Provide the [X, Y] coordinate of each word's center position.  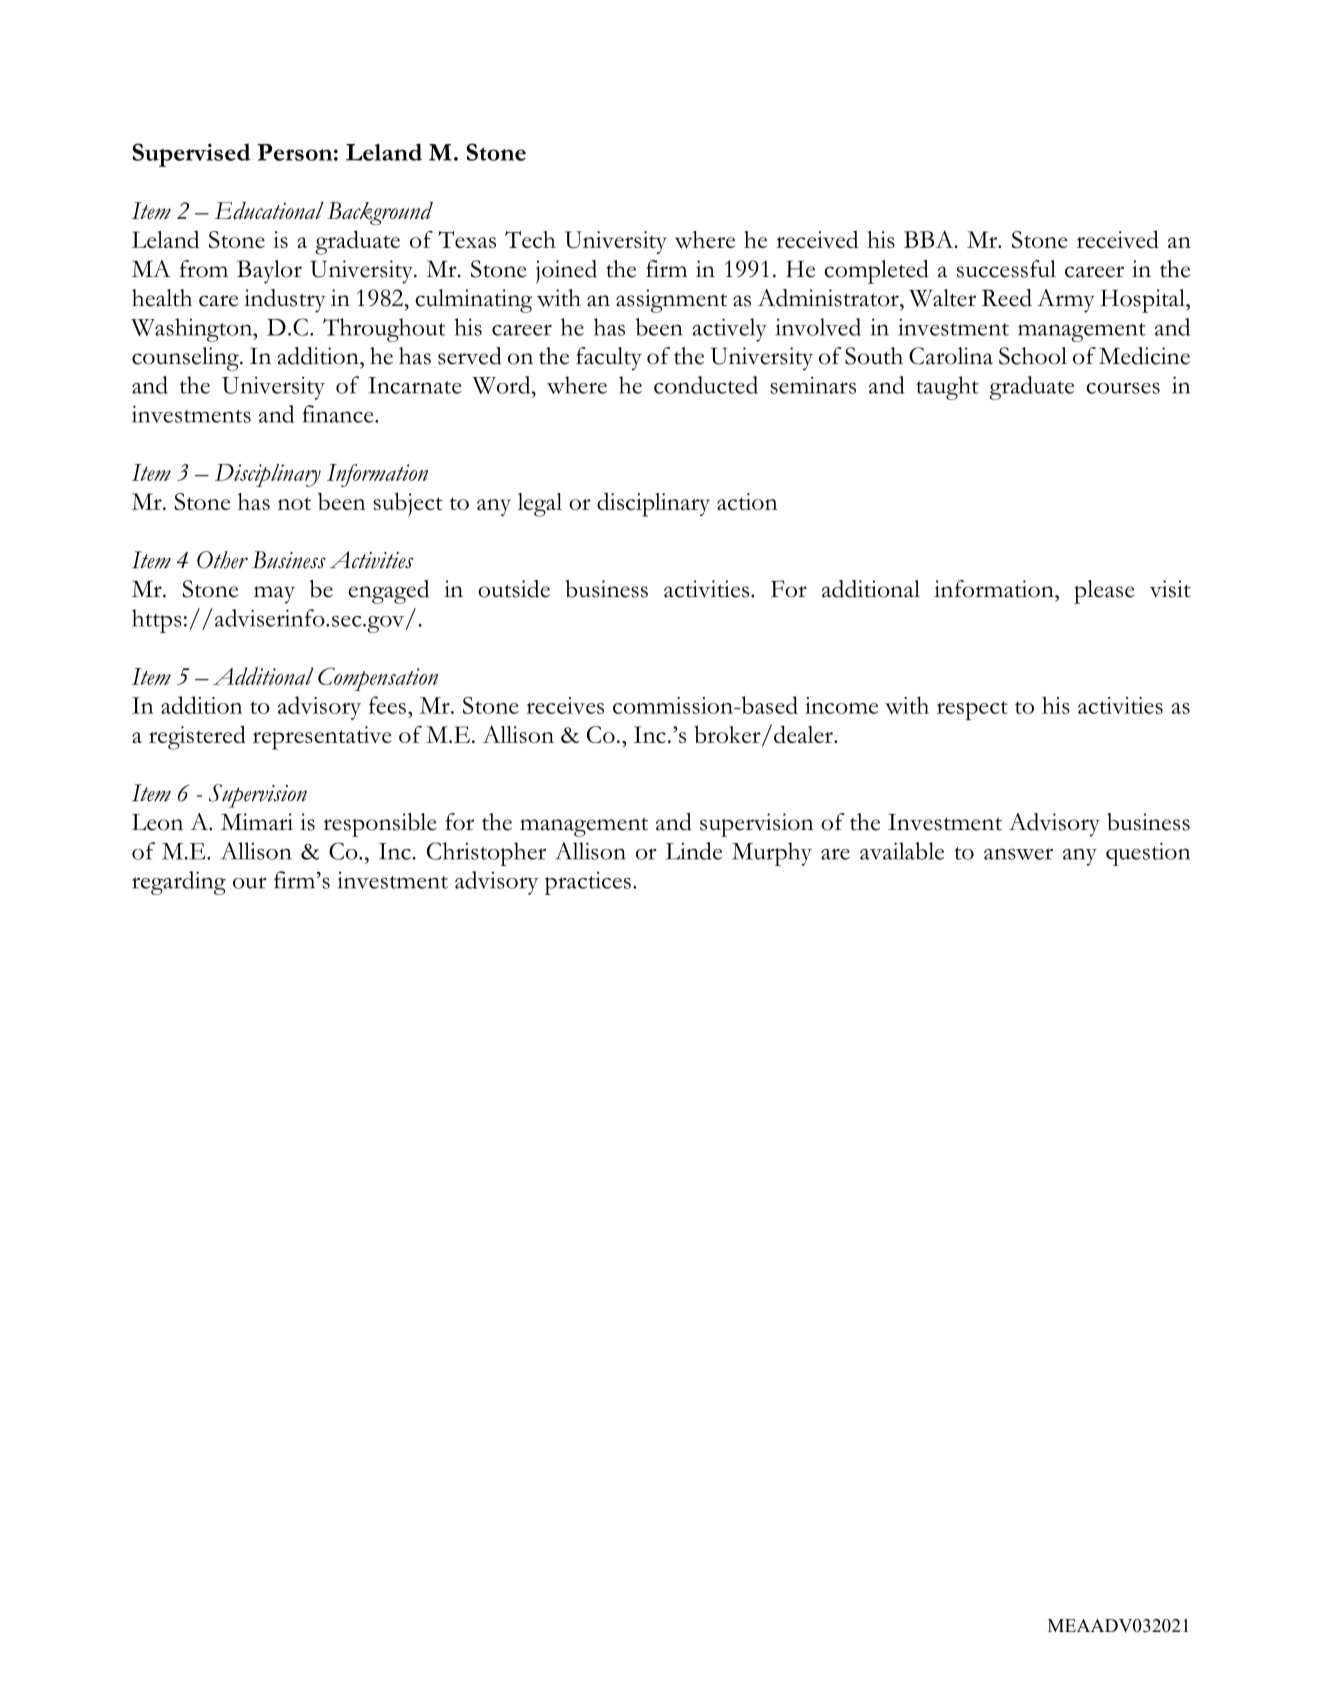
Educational [269, 210]
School [1033, 356]
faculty [609, 359]
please [1104, 592]
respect [972, 710]
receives [565, 705]
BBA [928, 239]
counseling [186, 359]
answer [1018, 854]
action [747, 501]
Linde [694, 851]
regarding [179, 883]
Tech [530, 239]
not [294, 503]
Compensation [378, 679]
